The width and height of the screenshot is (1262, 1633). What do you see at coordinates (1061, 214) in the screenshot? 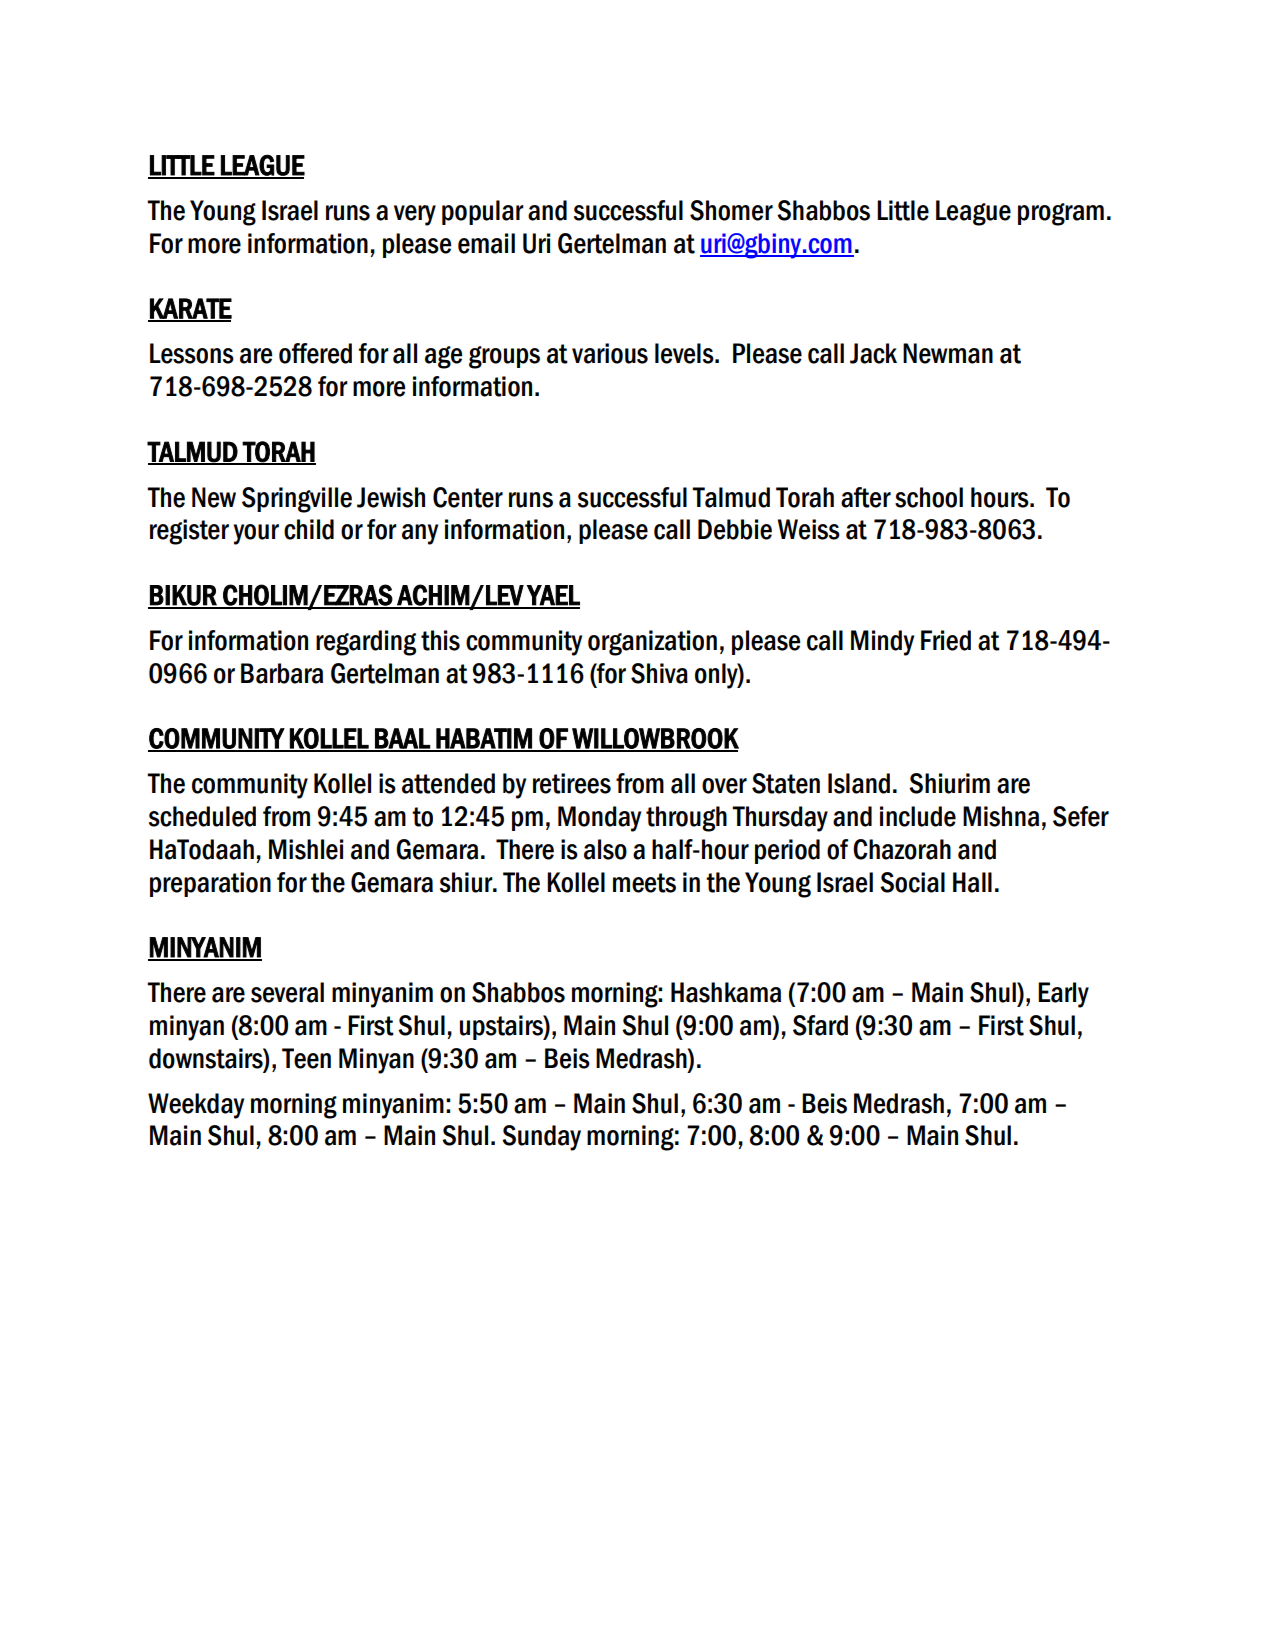
I see `program` at bounding box center [1061, 214].
